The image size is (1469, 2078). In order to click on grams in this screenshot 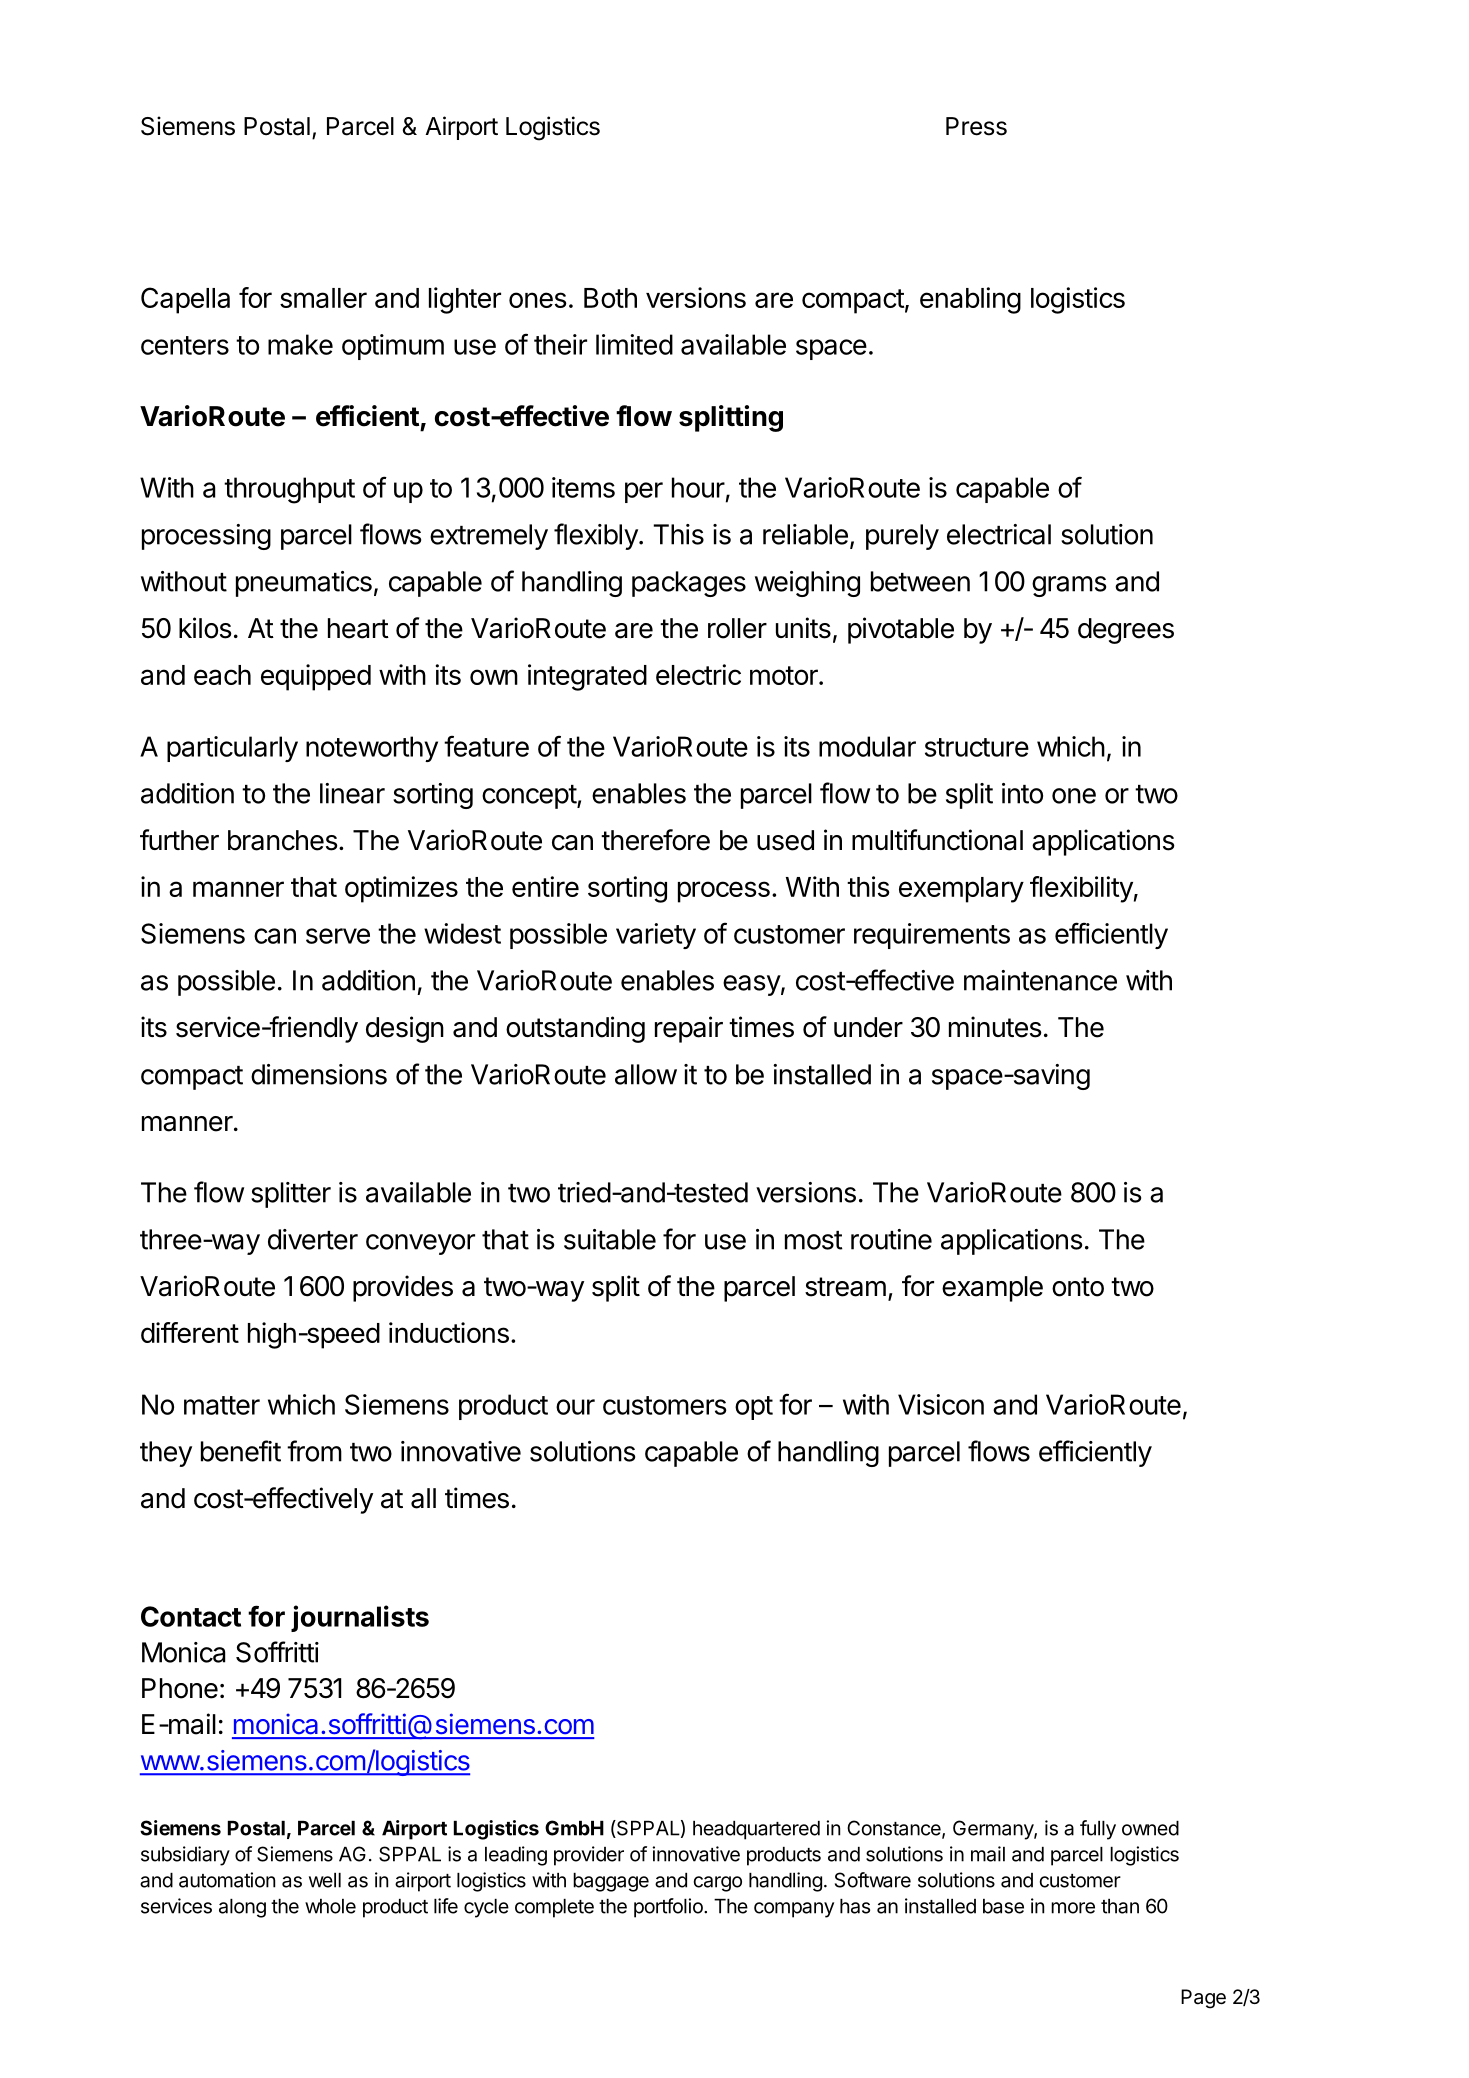, I will do `click(1069, 586)`.
